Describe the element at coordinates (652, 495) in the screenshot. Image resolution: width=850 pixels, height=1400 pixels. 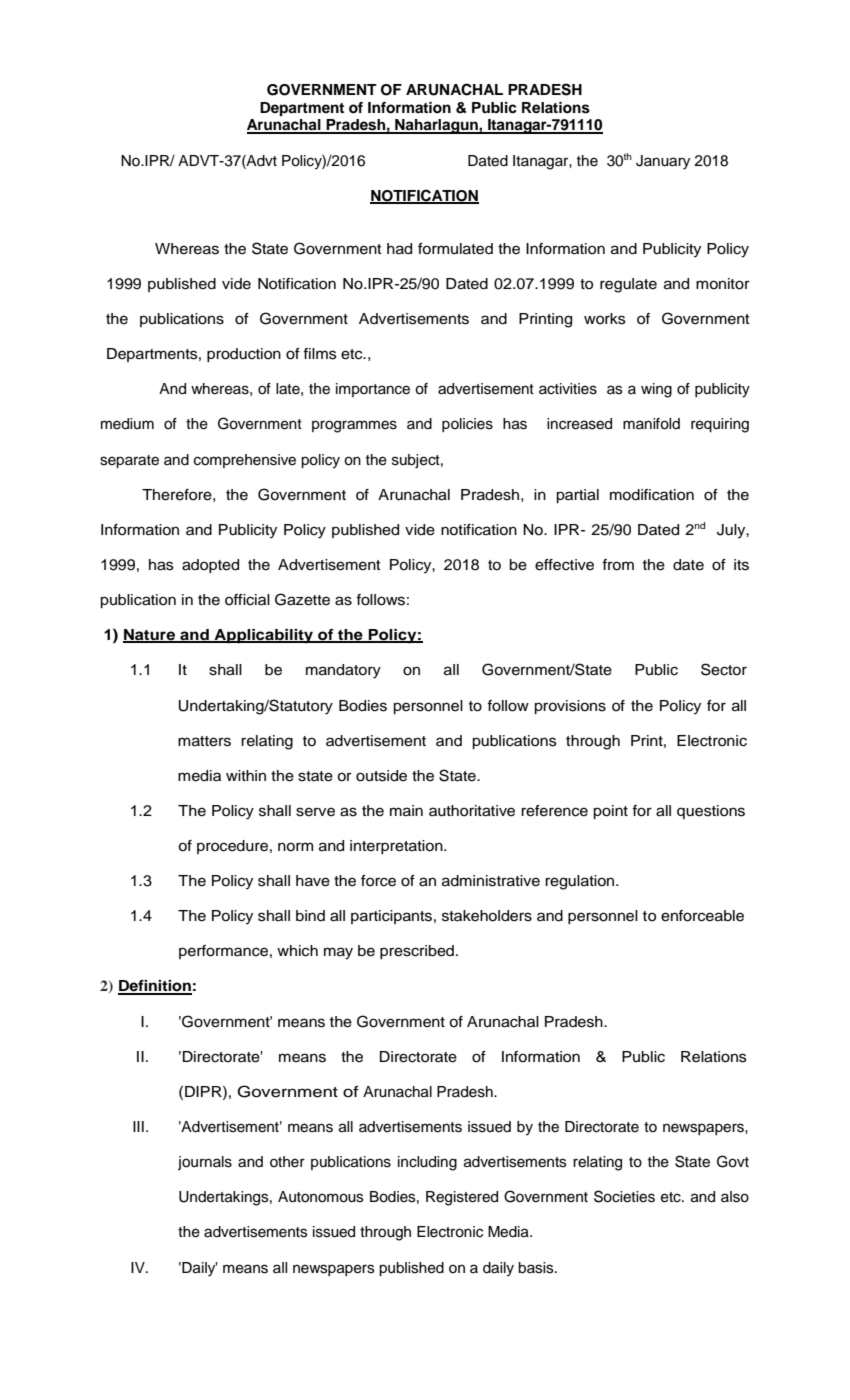
I see `modification` at that location.
